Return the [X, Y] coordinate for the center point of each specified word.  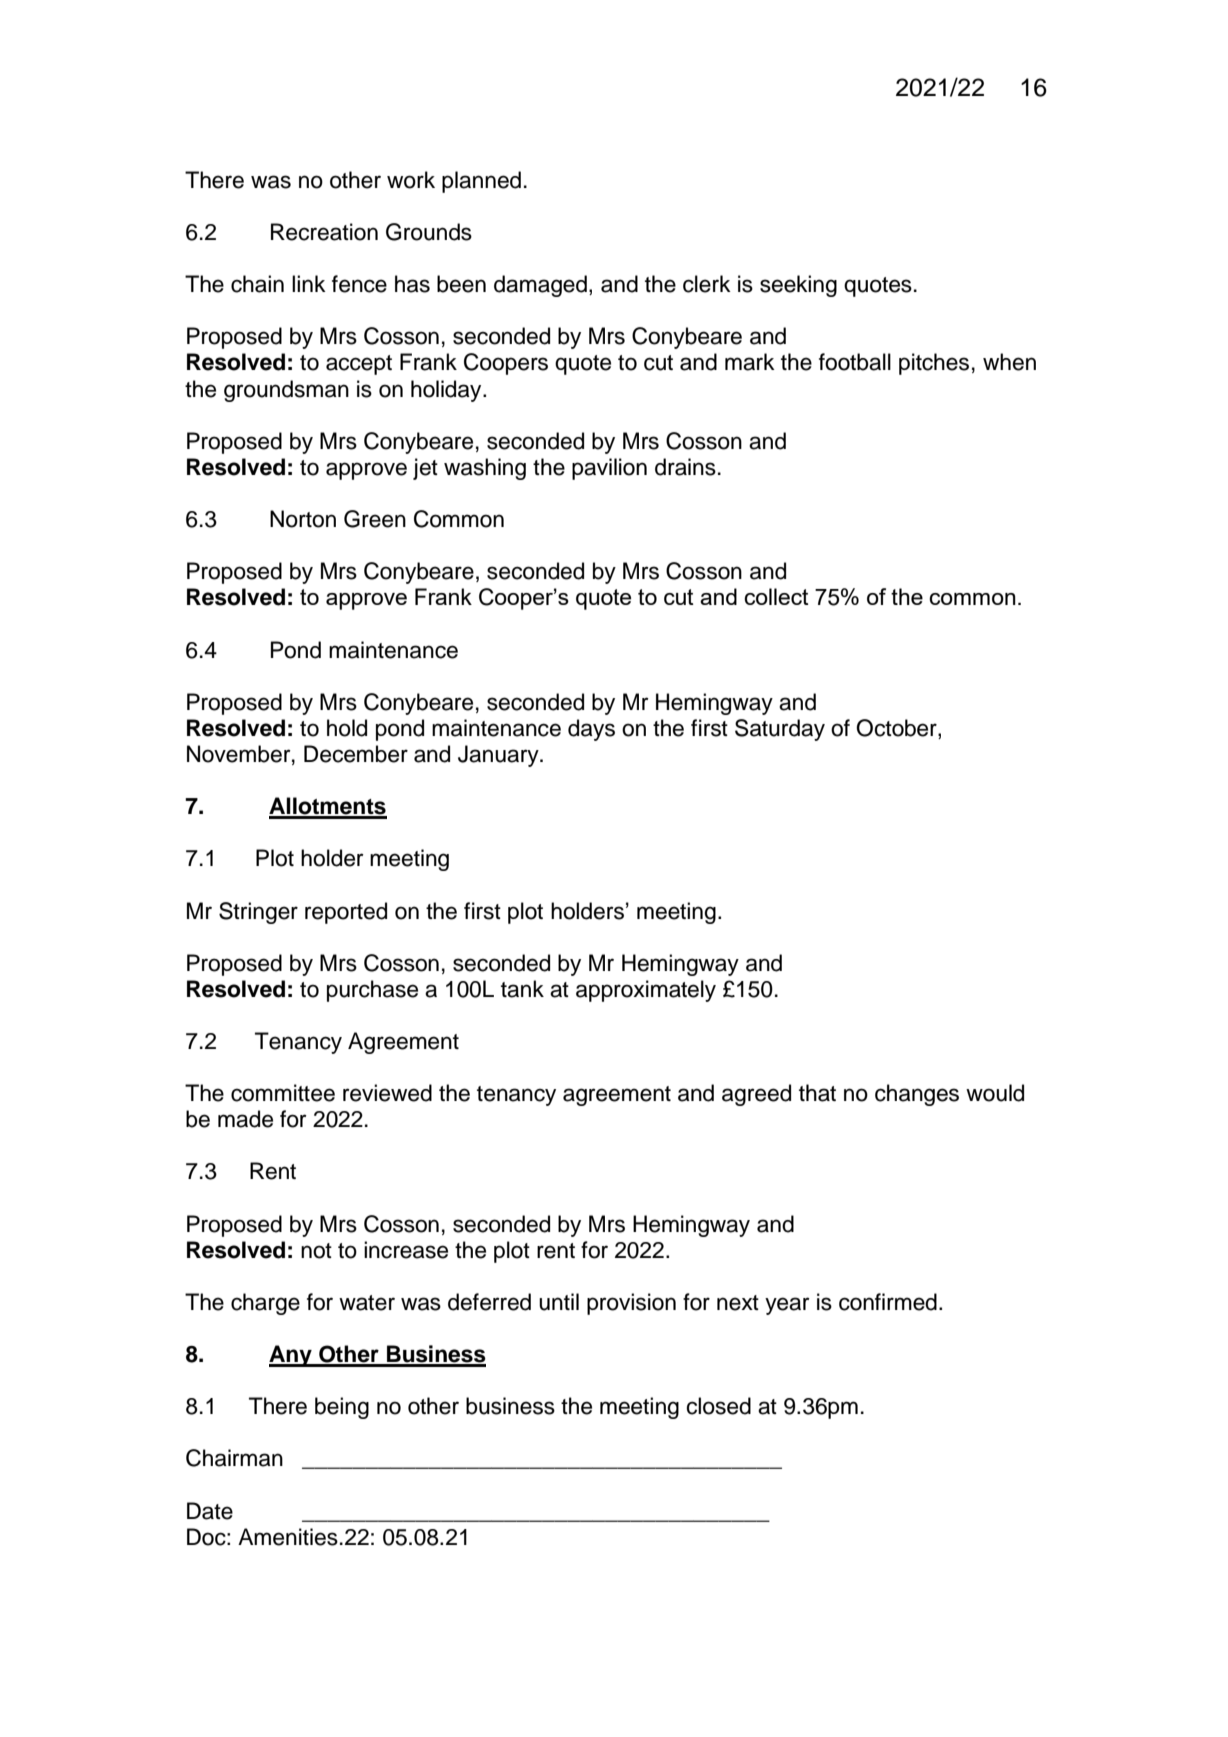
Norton [303, 519]
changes [917, 1095]
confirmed [888, 1302]
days [591, 730]
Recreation [324, 232]
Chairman [234, 1458]
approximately [646, 991]
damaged [540, 286]
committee [283, 1093]
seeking [798, 286]
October [897, 729]
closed [718, 1406]
